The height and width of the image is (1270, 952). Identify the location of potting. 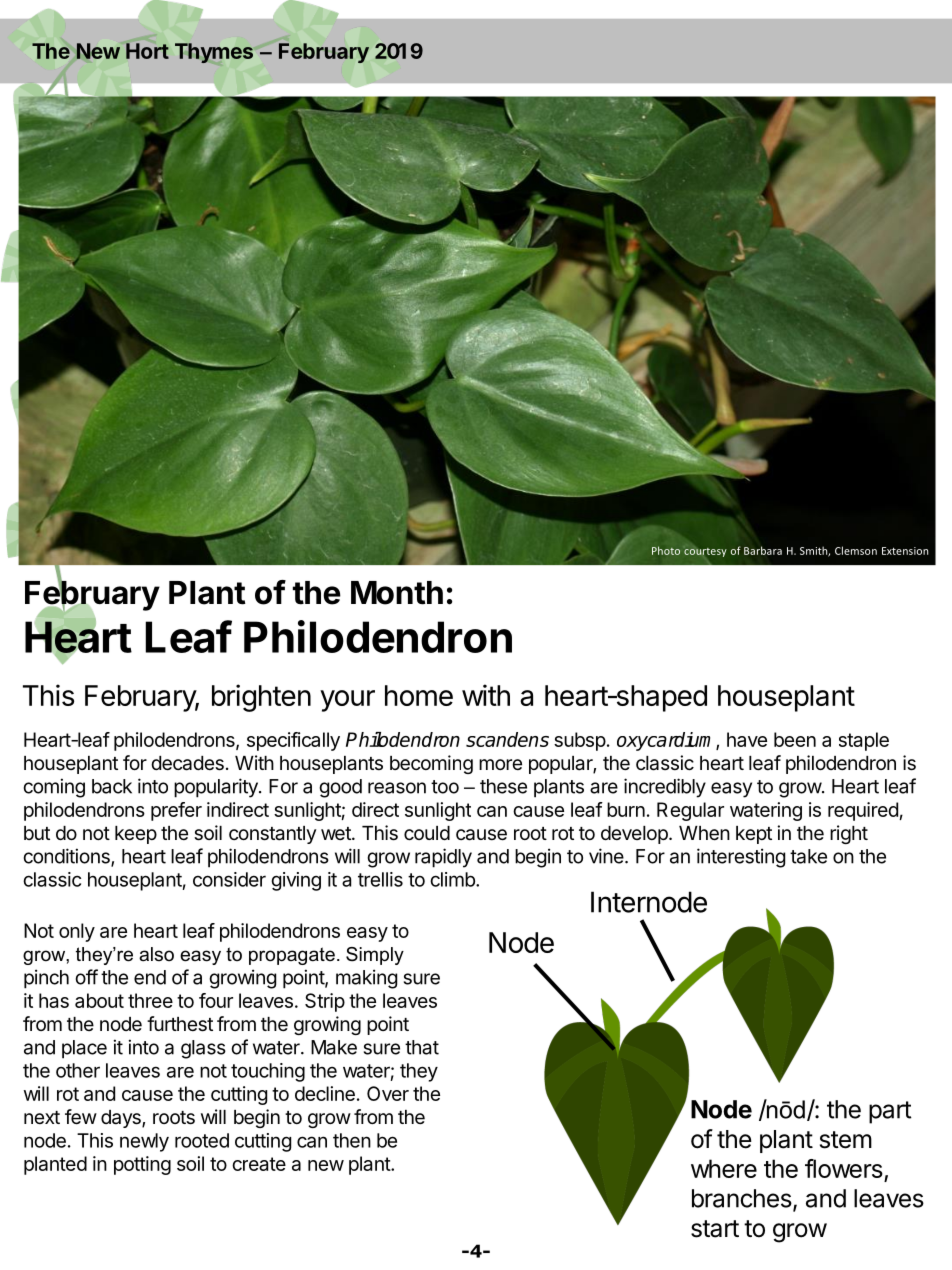
(142, 1165).
